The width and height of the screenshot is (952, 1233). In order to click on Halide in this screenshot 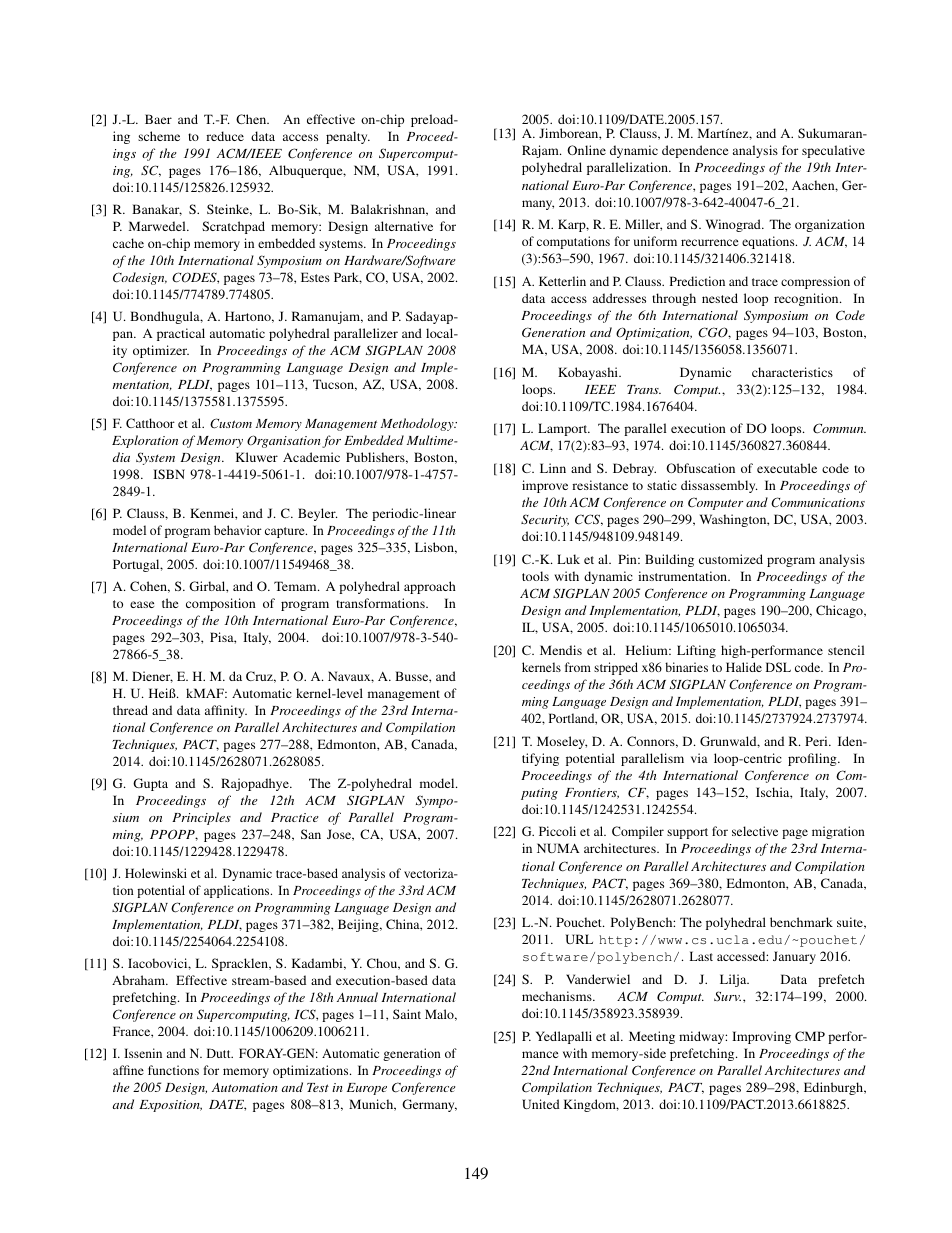, I will do `click(744, 667)`.
